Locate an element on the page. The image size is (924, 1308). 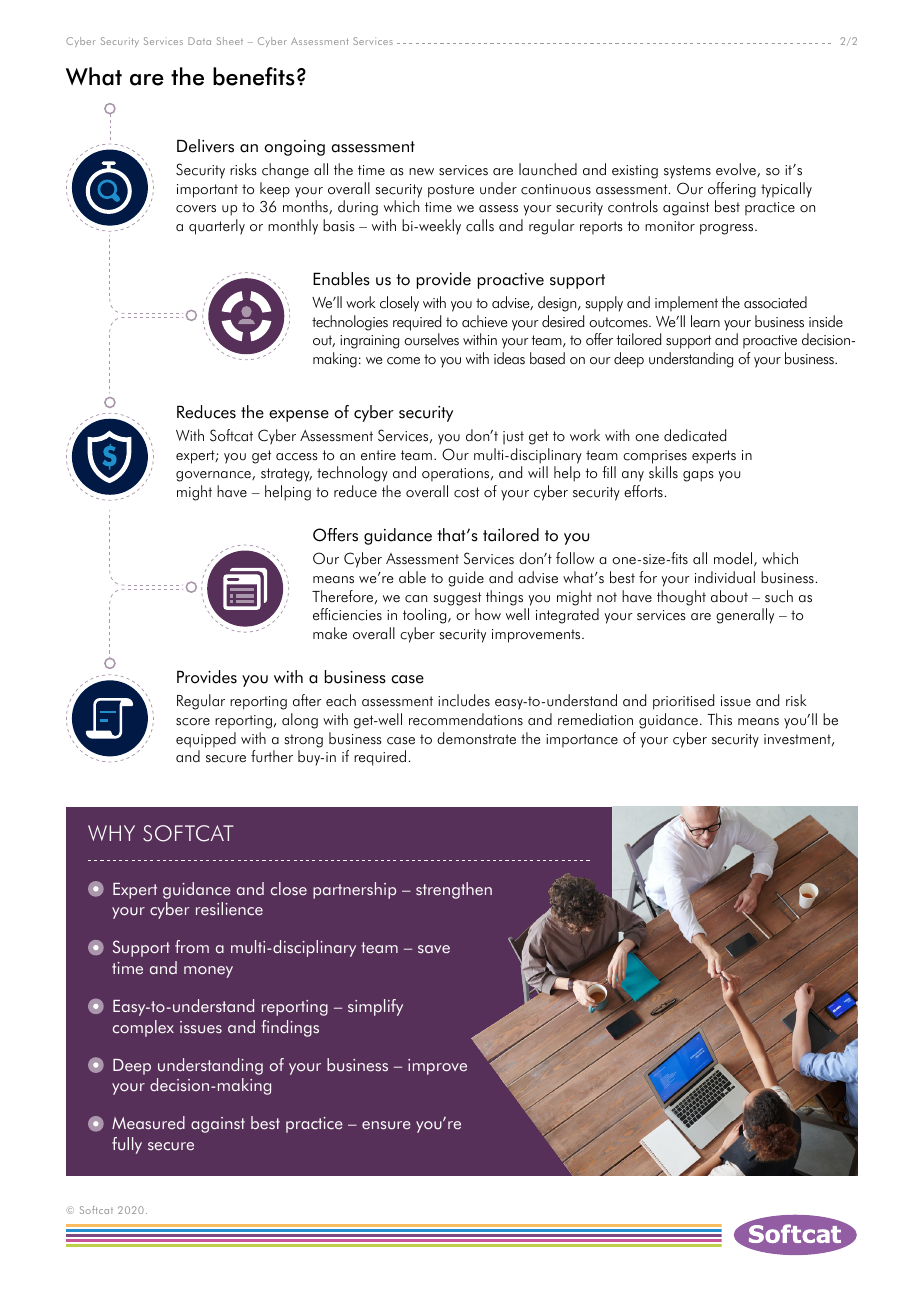
make is located at coordinates (330, 633).
